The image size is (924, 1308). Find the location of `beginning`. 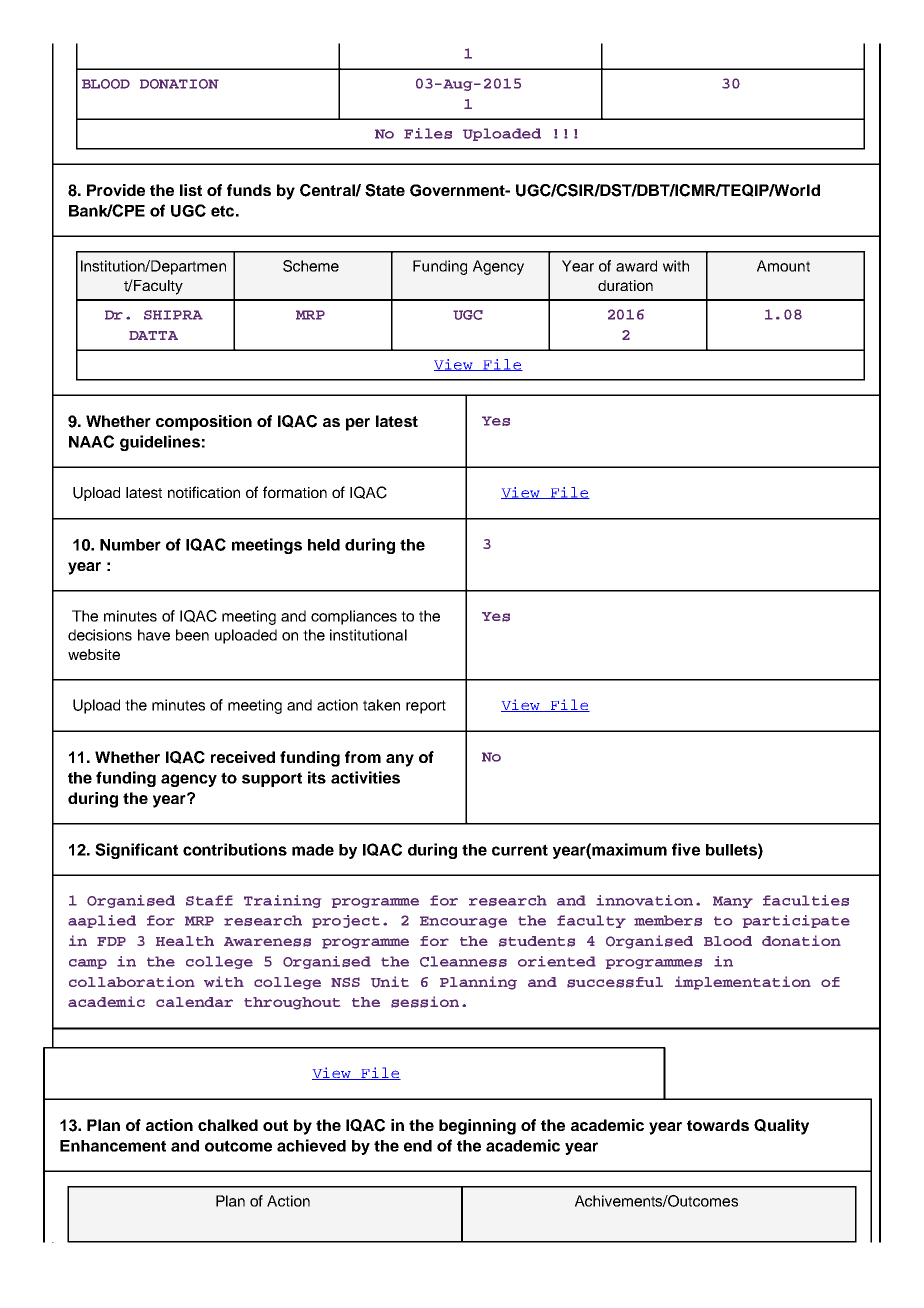

beginning is located at coordinates (477, 1127).
